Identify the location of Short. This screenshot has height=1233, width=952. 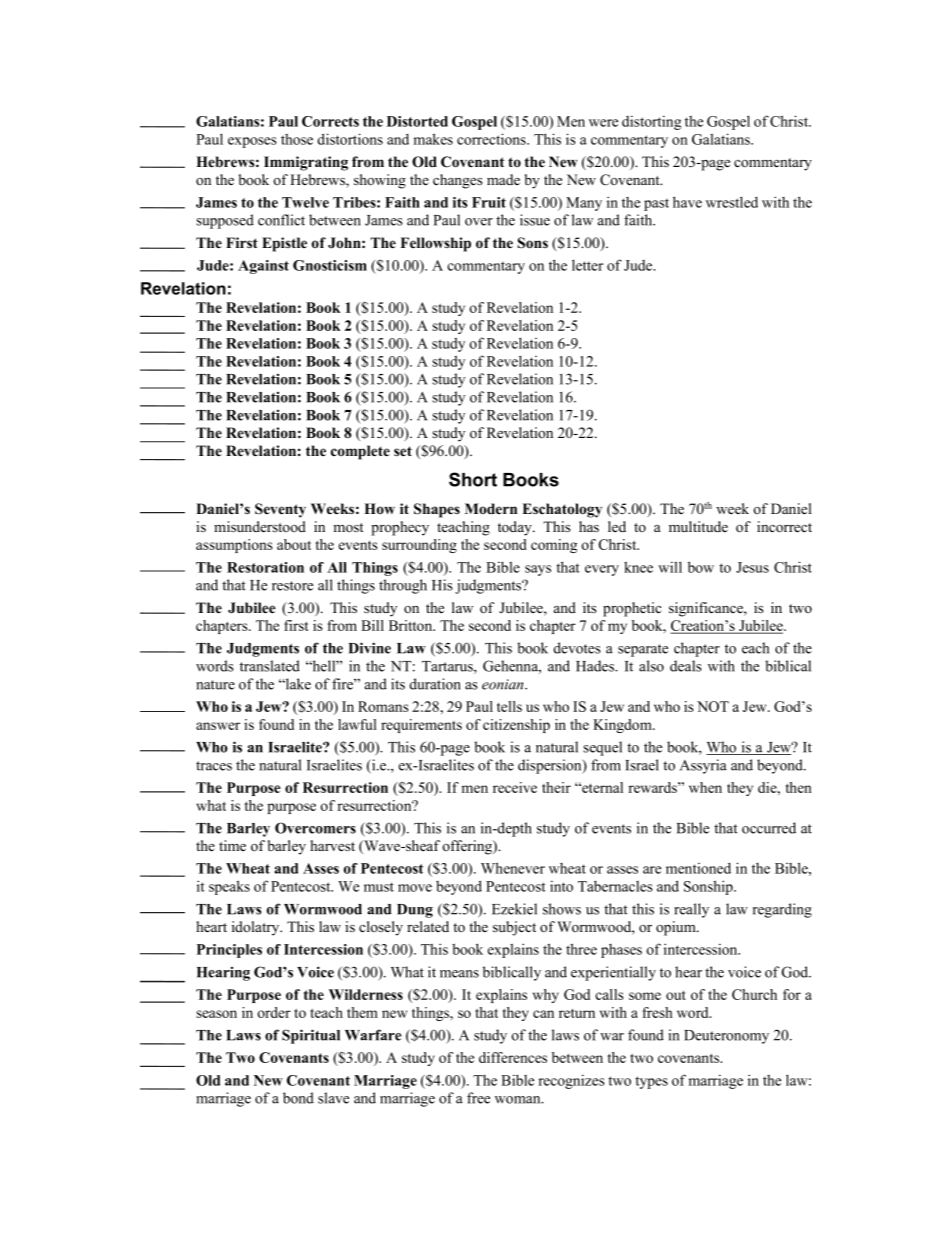
(473, 479).
